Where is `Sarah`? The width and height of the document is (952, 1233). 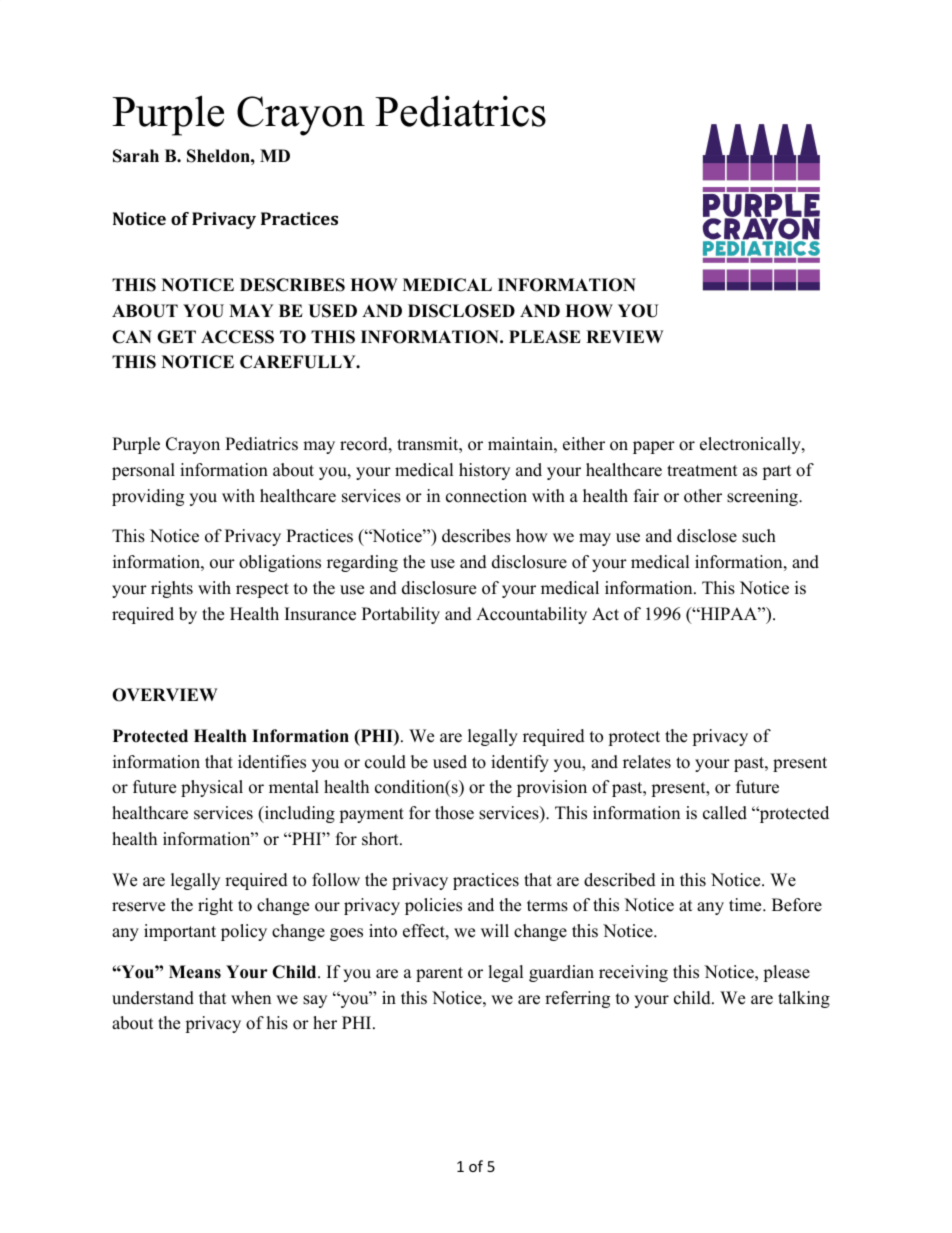
Sarah is located at coordinates (136, 156).
